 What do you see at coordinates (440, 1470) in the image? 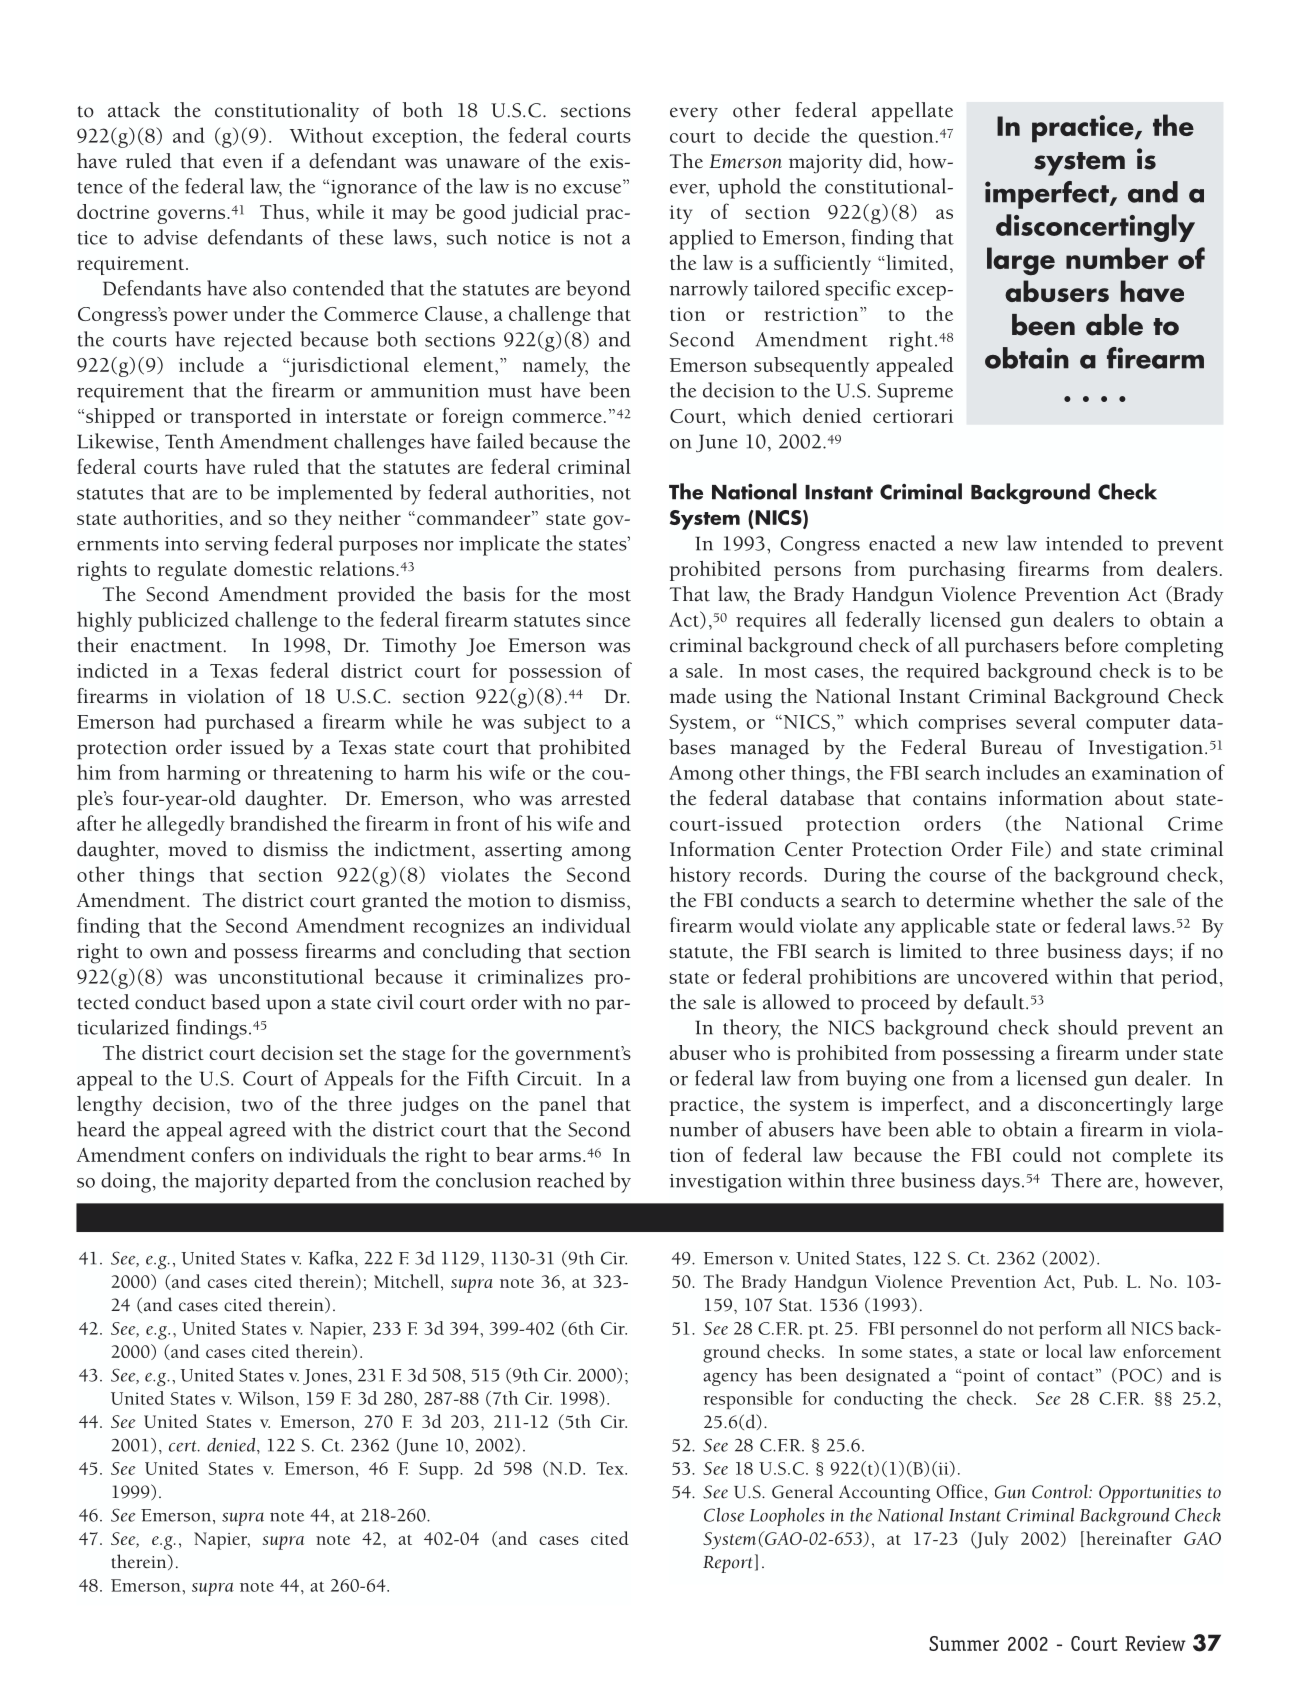
I see `Supp` at bounding box center [440, 1470].
